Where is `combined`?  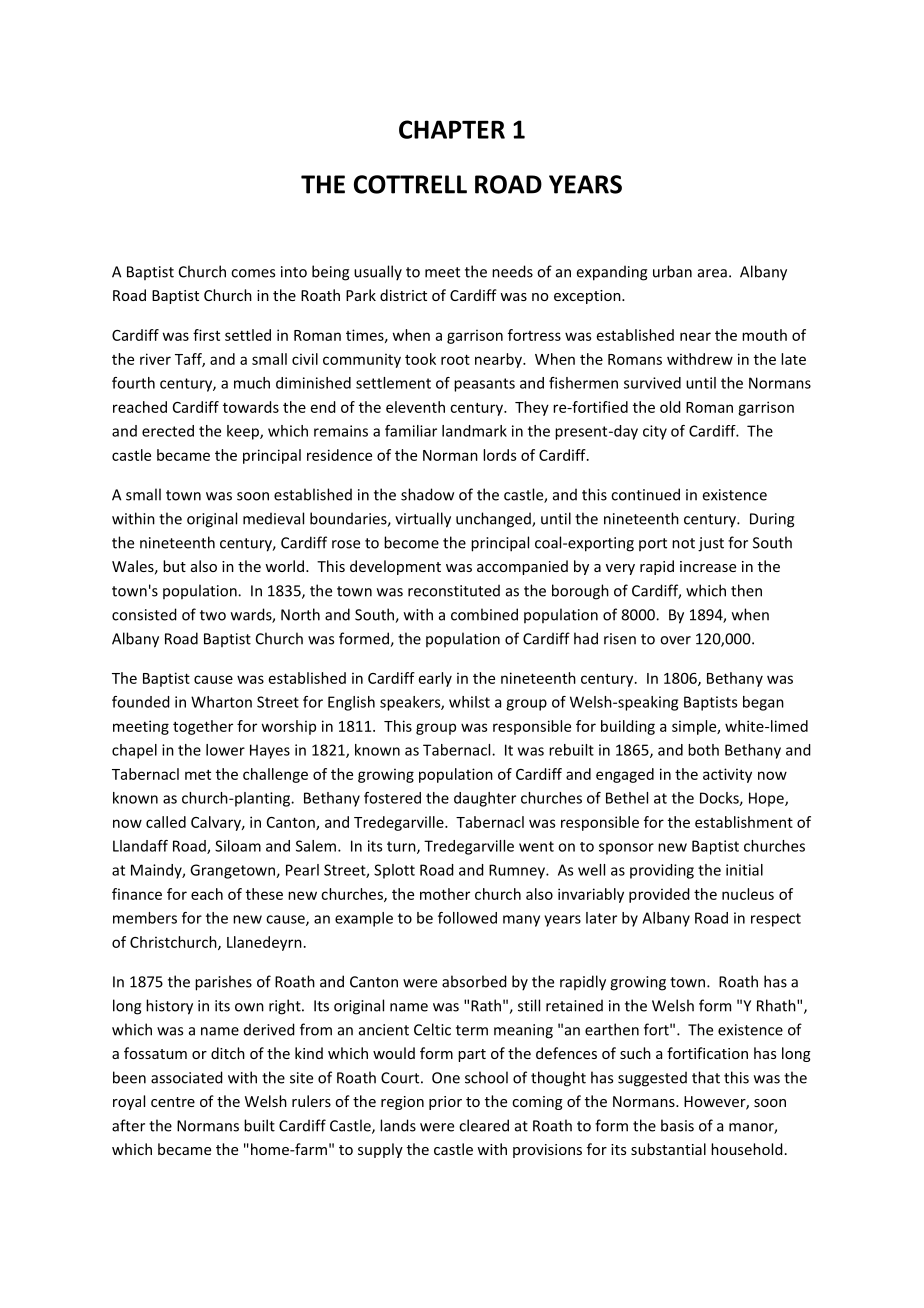
combined is located at coordinates (484, 614).
